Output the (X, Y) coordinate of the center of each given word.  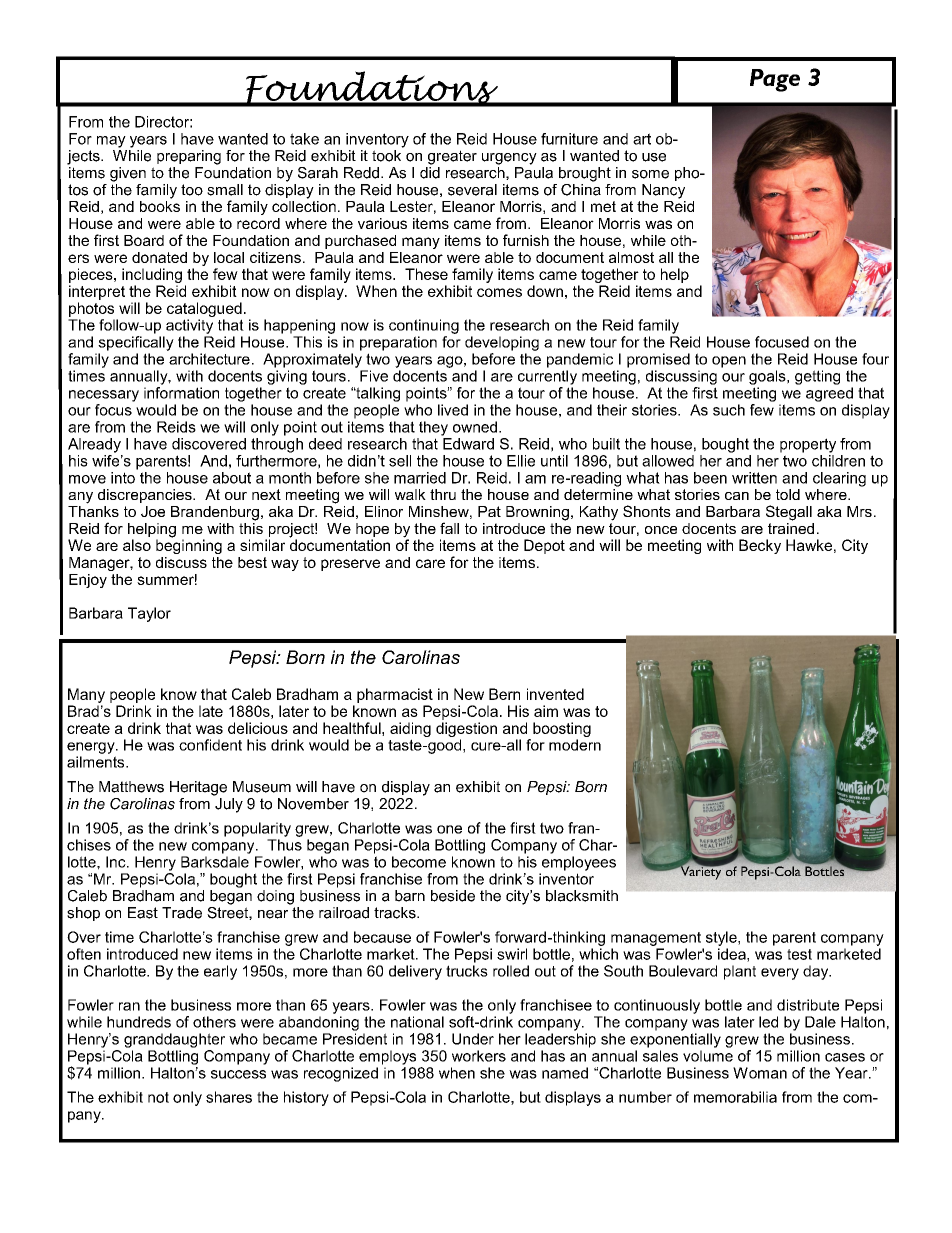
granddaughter (174, 1040)
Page (775, 80)
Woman (760, 1073)
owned (475, 427)
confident (210, 745)
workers (479, 1056)
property (808, 445)
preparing (189, 157)
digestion (466, 729)
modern (575, 745)
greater (452, 157)
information (181, 391)
